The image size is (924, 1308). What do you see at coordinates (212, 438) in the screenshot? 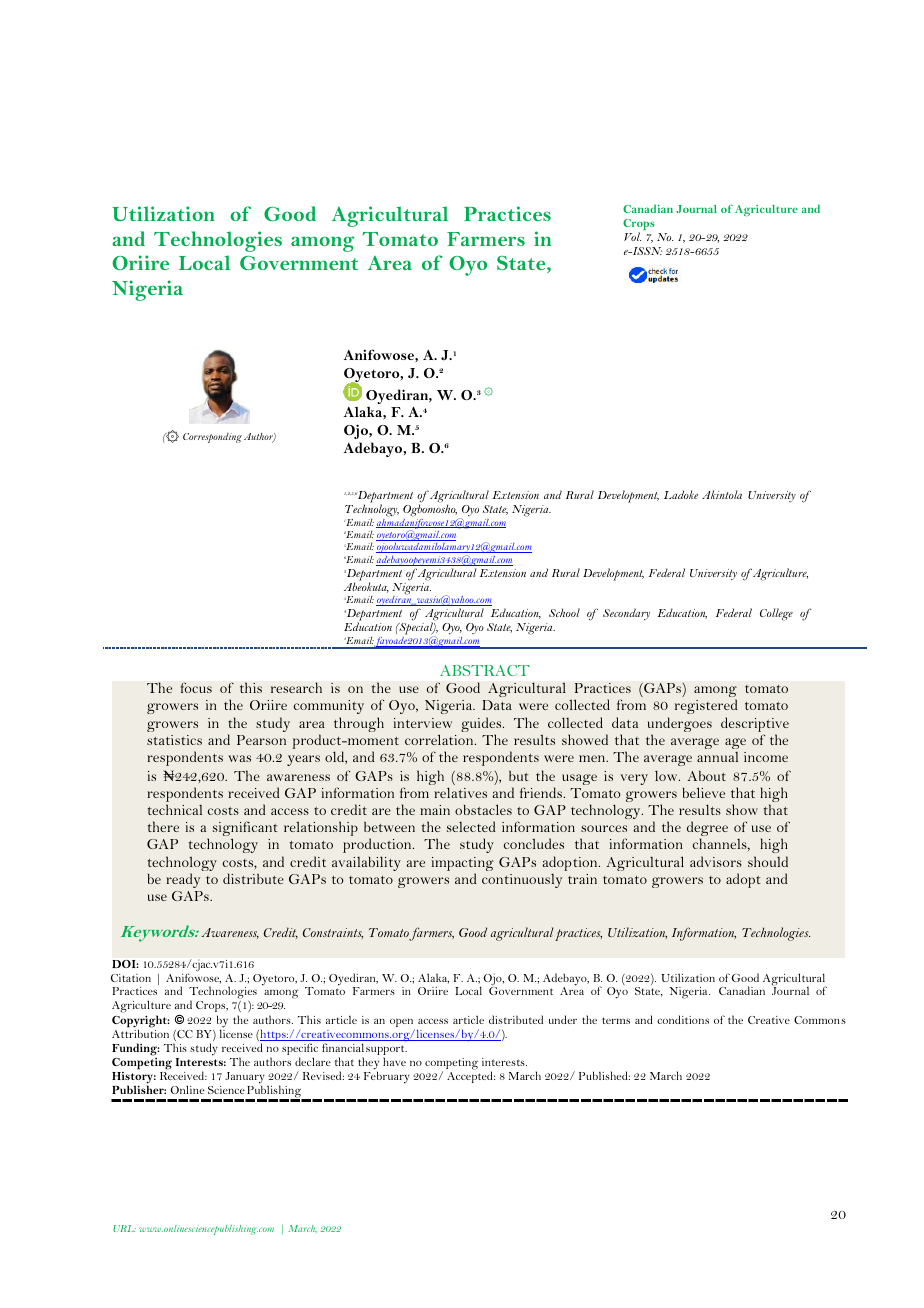
I see `Corresponding` at bounding box center [212, 438].
